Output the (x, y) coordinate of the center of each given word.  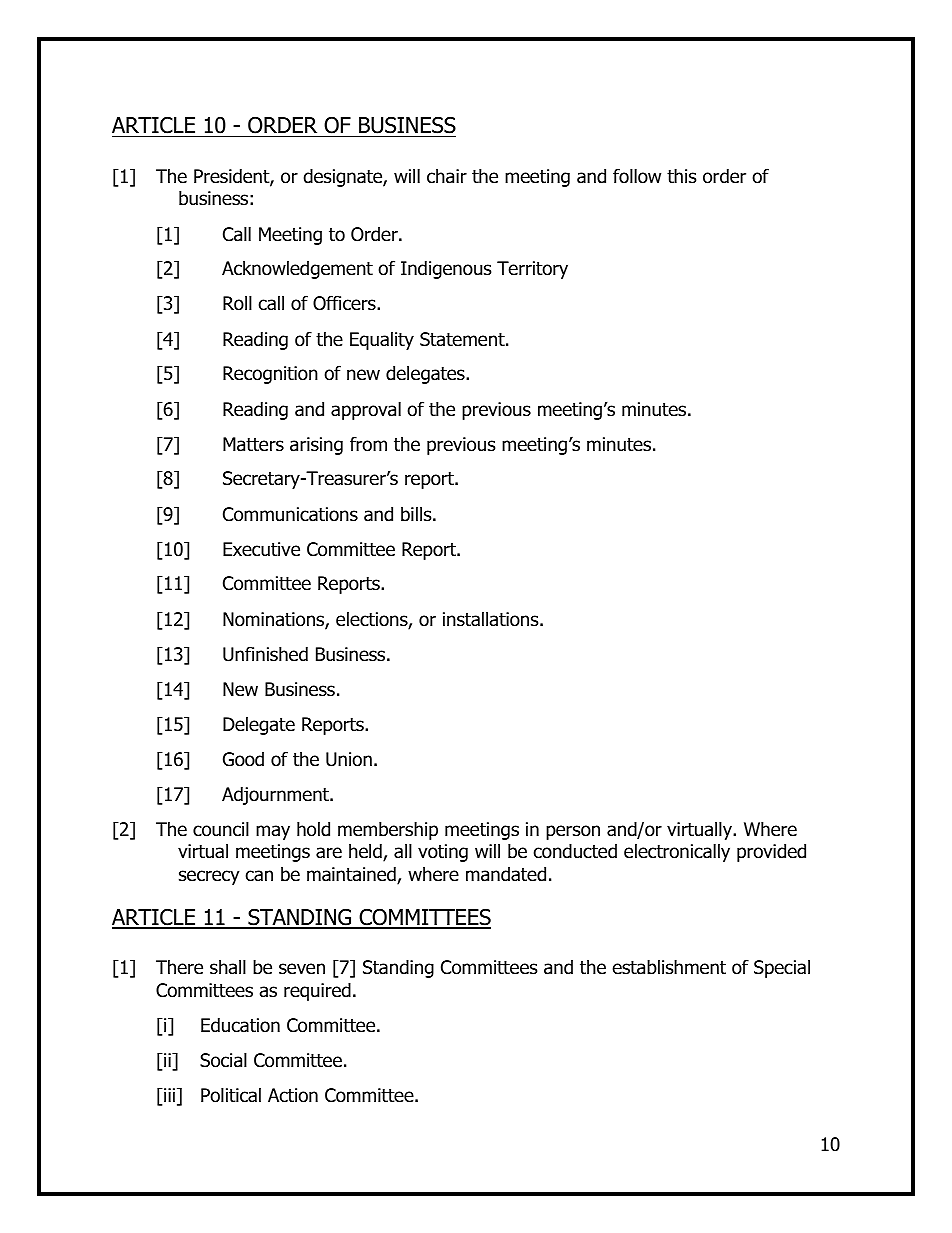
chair (447, 176)
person (573, 832)
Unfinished (265, 654)
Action (293, 1095)
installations (492, 619)
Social (223, 1060)
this (681, 176)
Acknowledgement (297, 269)
